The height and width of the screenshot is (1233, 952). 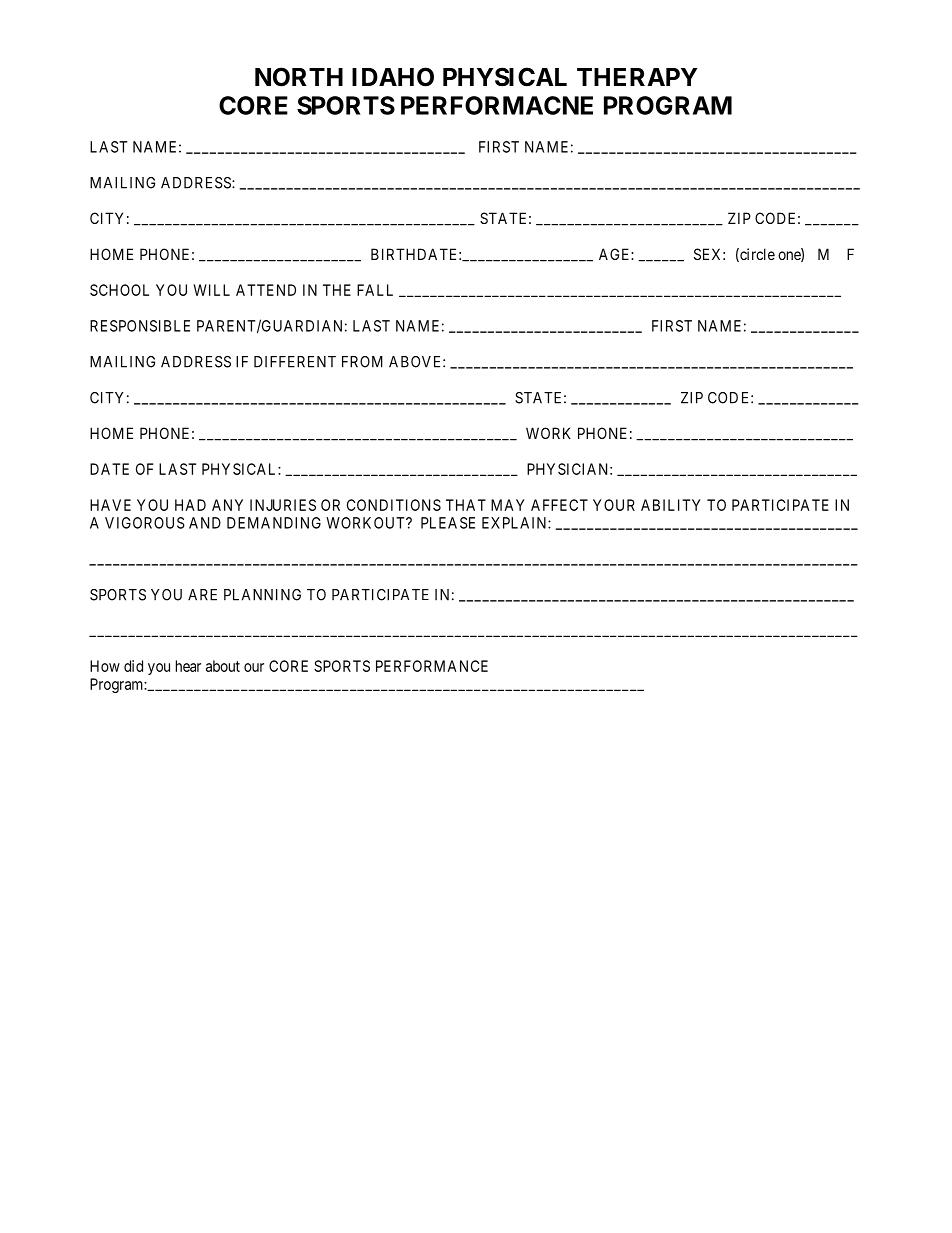 What do you see at coordinates (212, 290) in the screenshot?
I see `WILL` at bounding box center [212, 290].
